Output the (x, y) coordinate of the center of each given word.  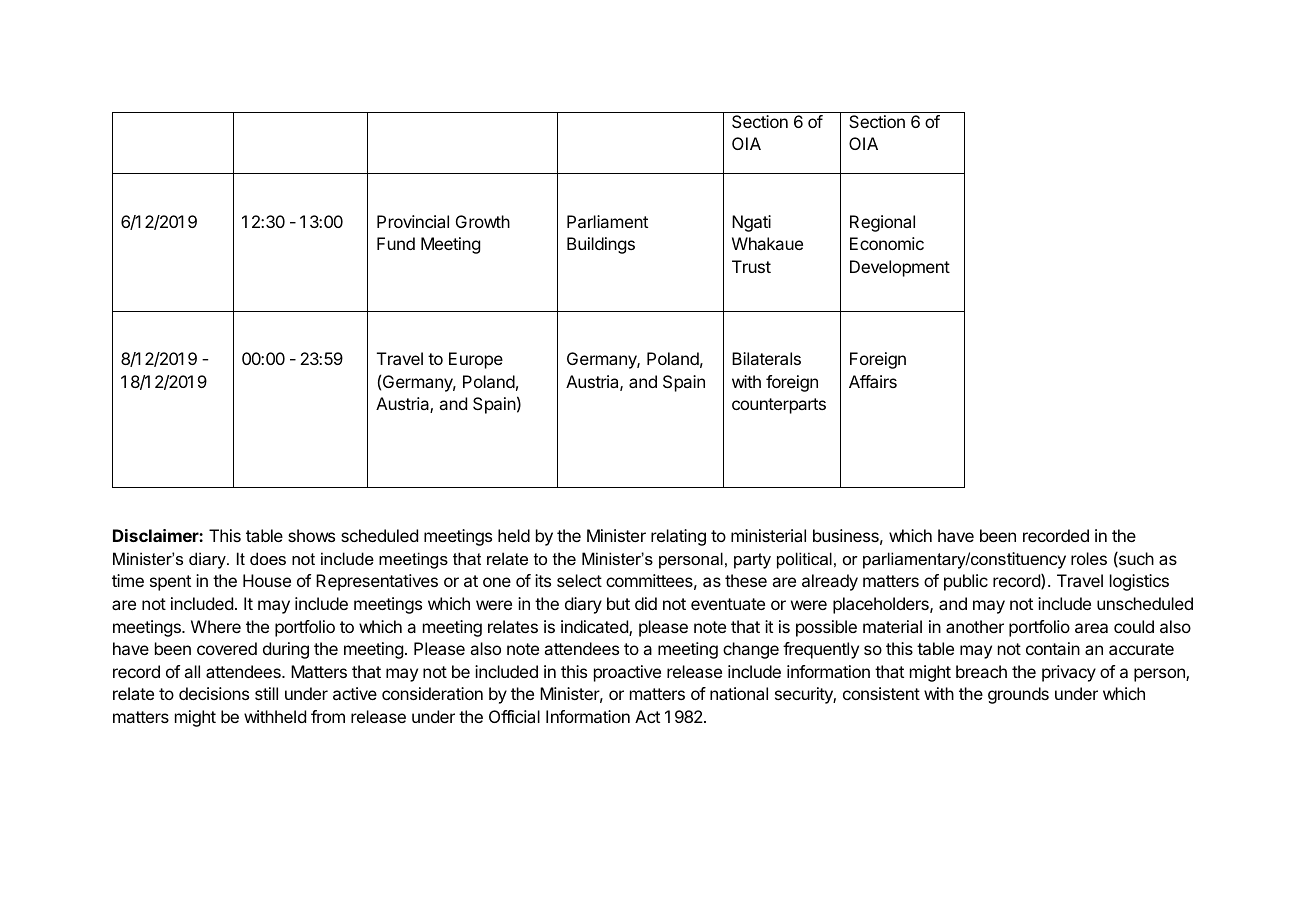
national (739, 693)
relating (678, 537)
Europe (476, 360)
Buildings (601, 245)
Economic (887, 243)
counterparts (779, 406)
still (266, 693)
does (268, 558)
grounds (1018, 695)
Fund (396, 243)
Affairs (873, 381)
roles (1089, 558)
